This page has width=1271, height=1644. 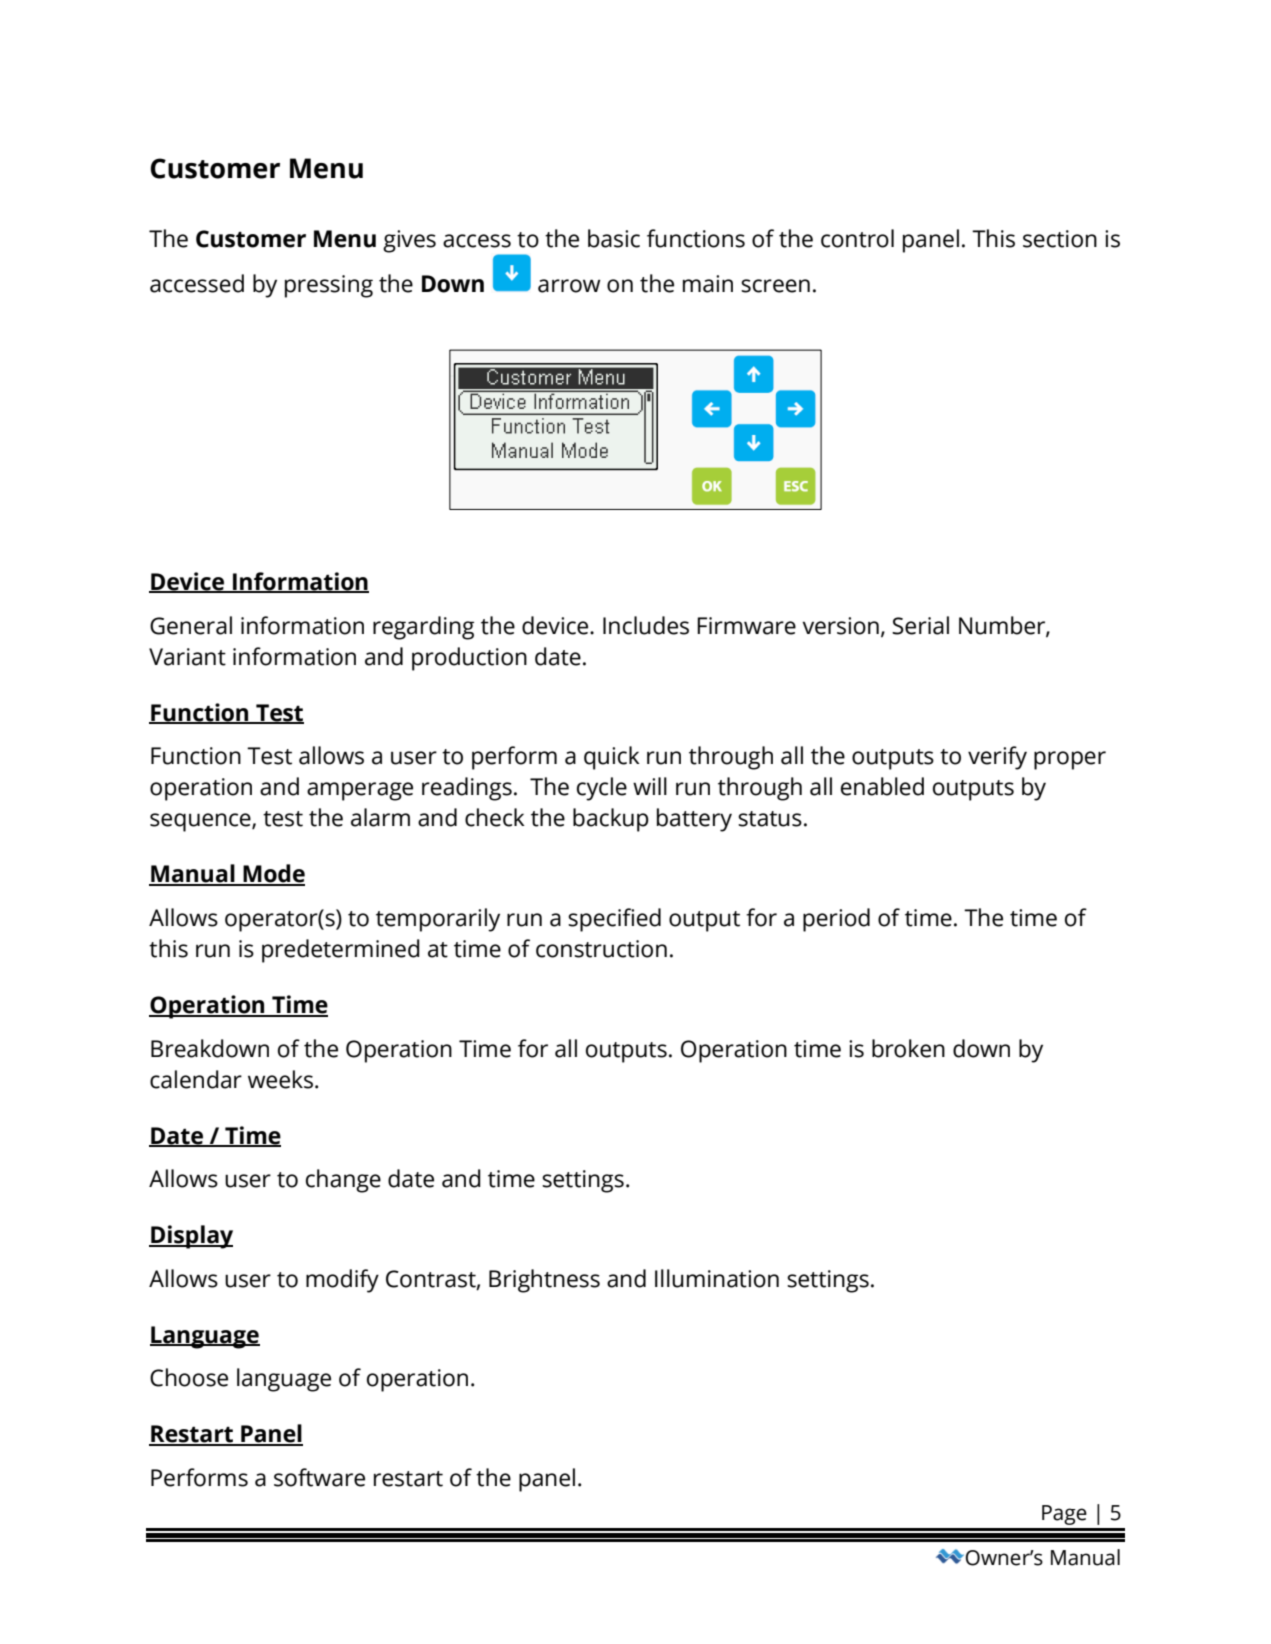 I want to click on section, so click(x=1060, y=239).
